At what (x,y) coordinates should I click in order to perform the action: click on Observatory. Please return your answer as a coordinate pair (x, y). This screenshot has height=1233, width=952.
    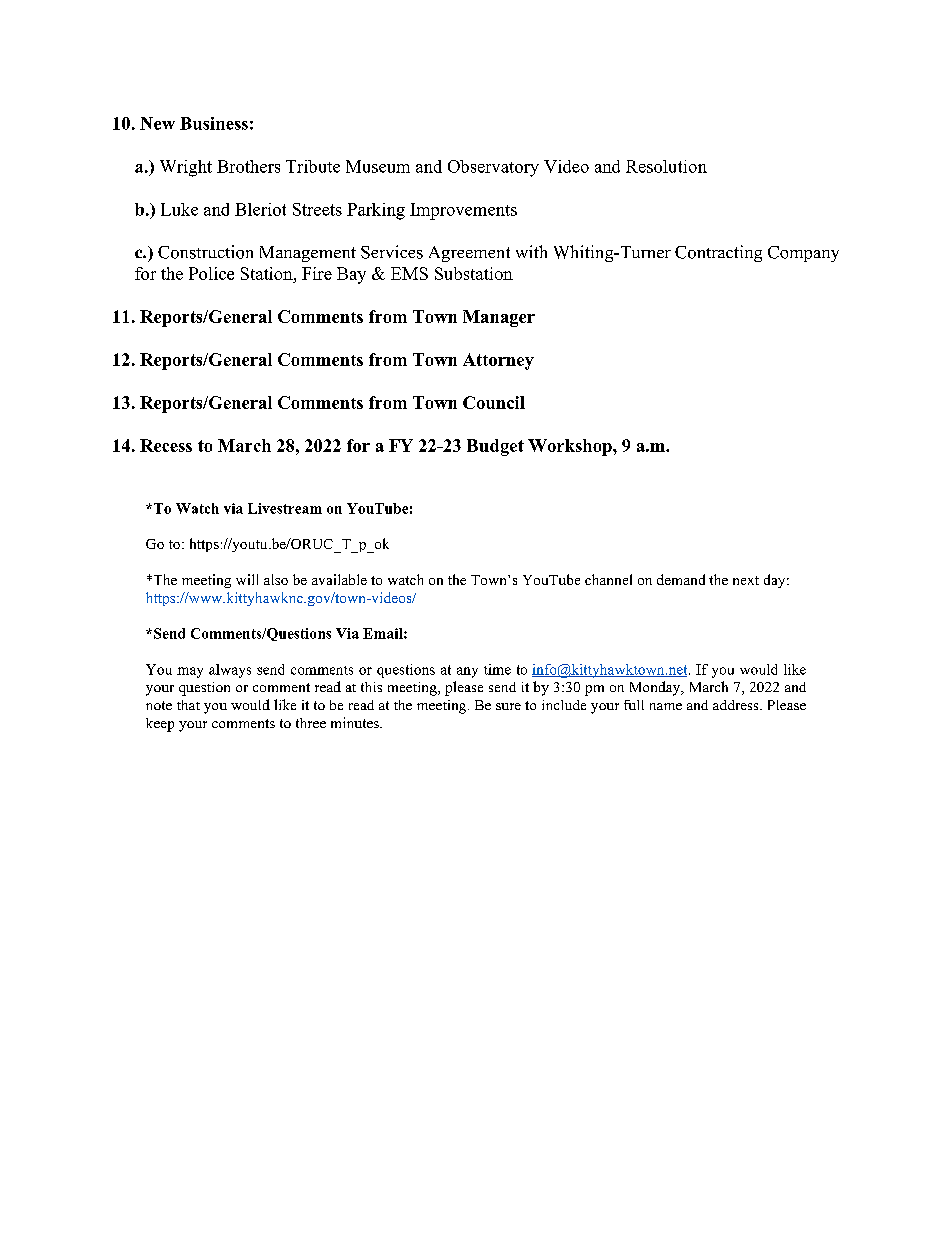
    Looking at the image, I should click on (493, 168).
